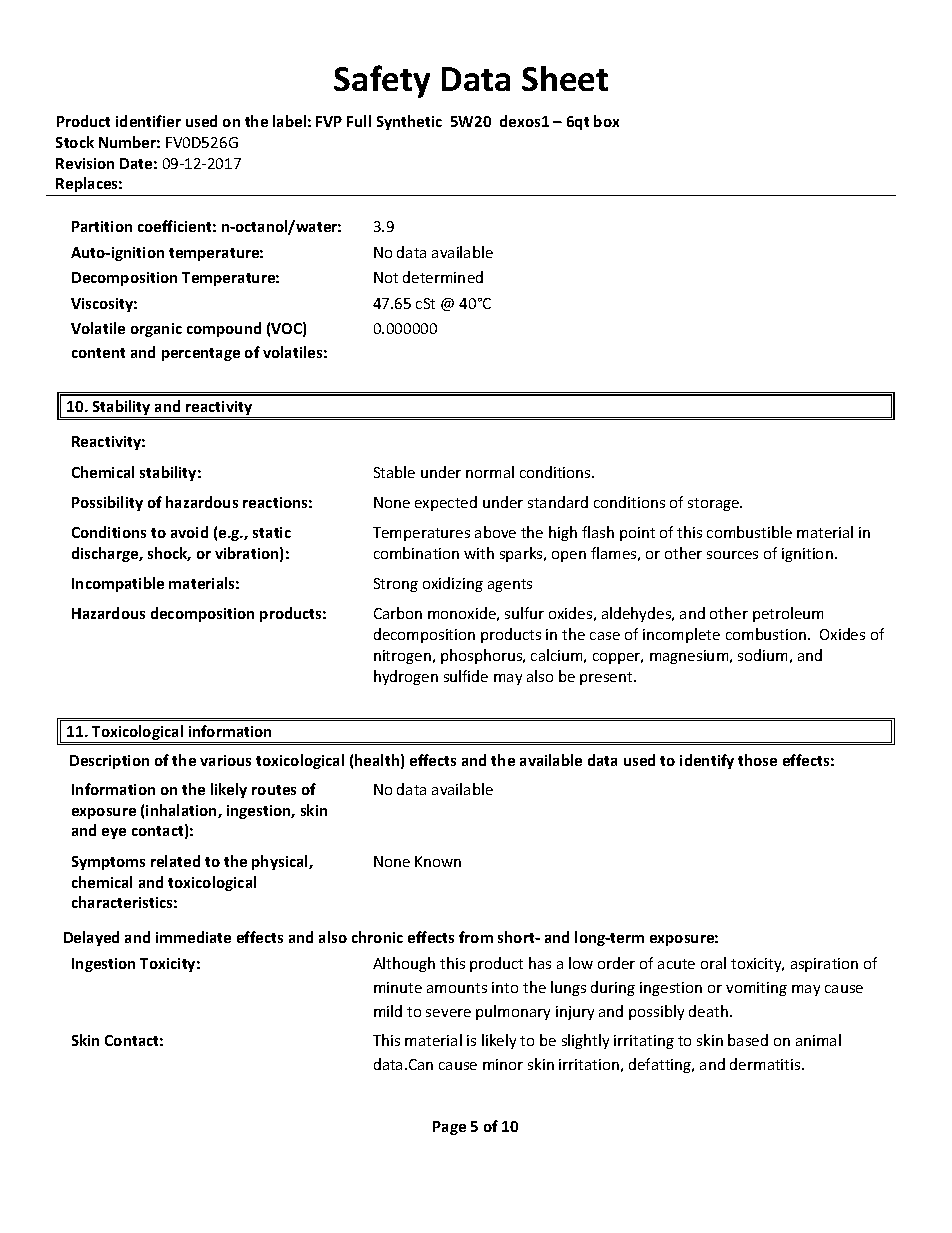 This image has height=1233, width=952. I want to click on those, so click(757, 760).
